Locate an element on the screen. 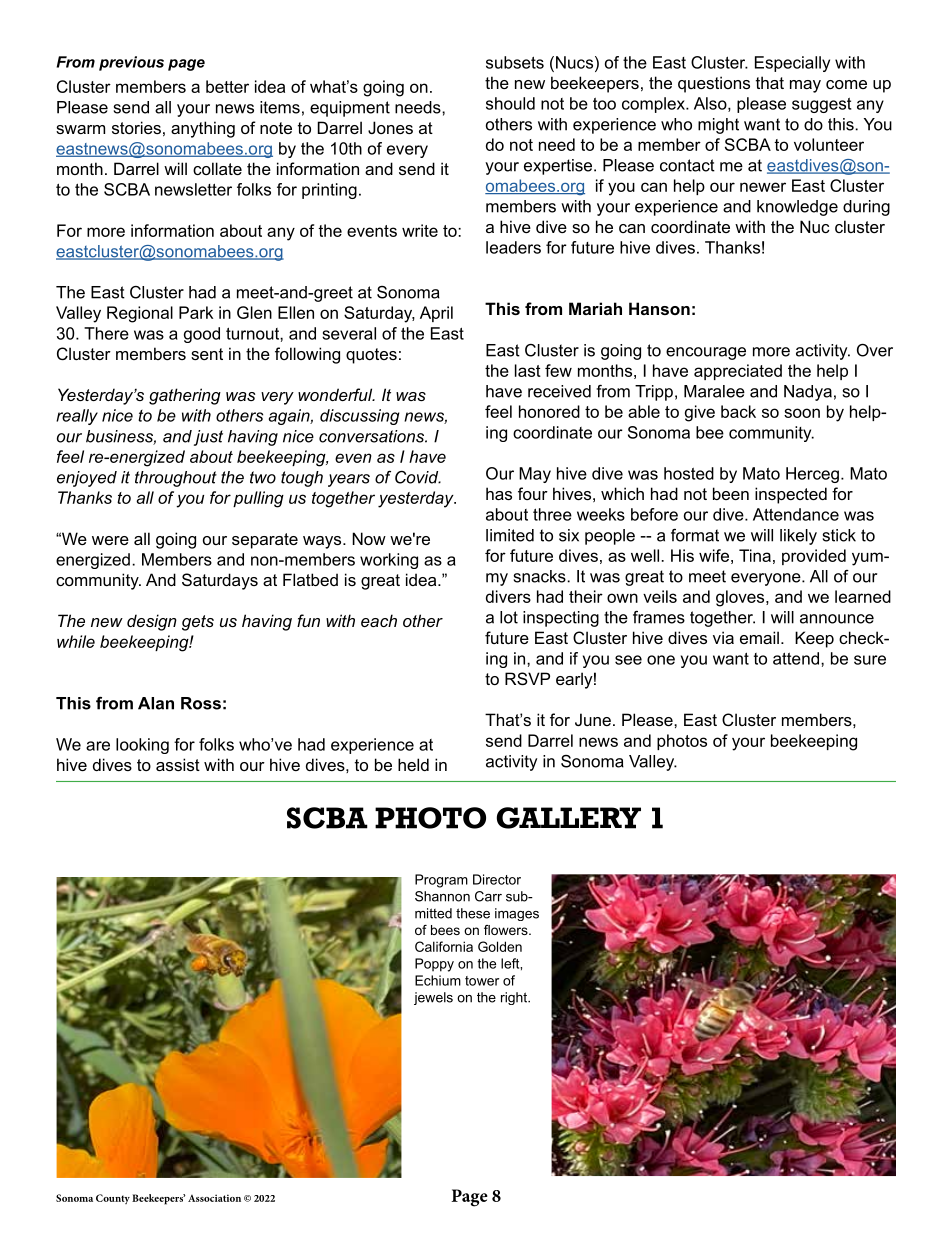 This screenshot has height=1233, width=952. right is located at coordinates (515, 998).
